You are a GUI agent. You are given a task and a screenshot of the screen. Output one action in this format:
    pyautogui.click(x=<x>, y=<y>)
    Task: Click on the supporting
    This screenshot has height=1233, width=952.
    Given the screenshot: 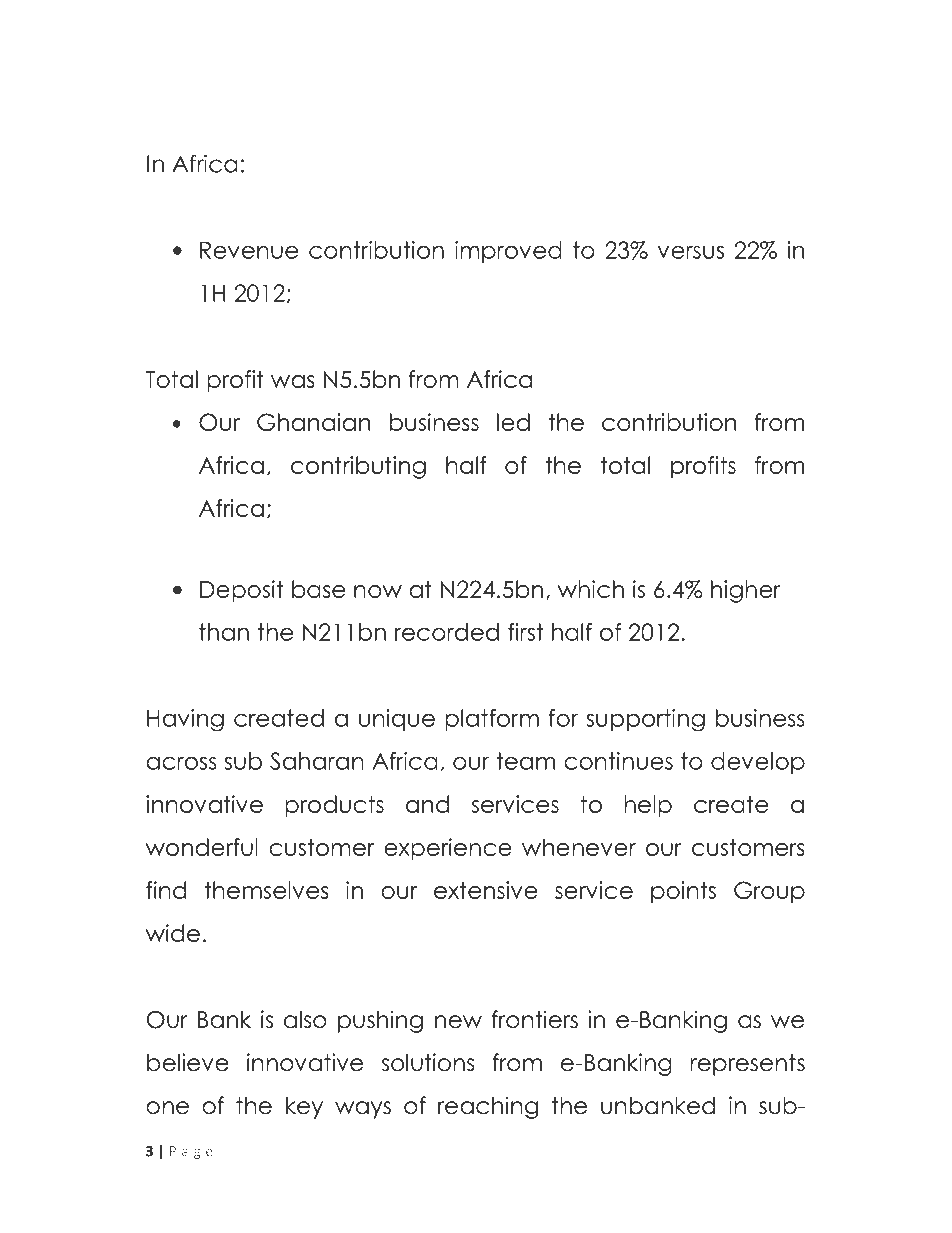 What is the action you would take?
    pyautogui.click(x=645, y=720)
